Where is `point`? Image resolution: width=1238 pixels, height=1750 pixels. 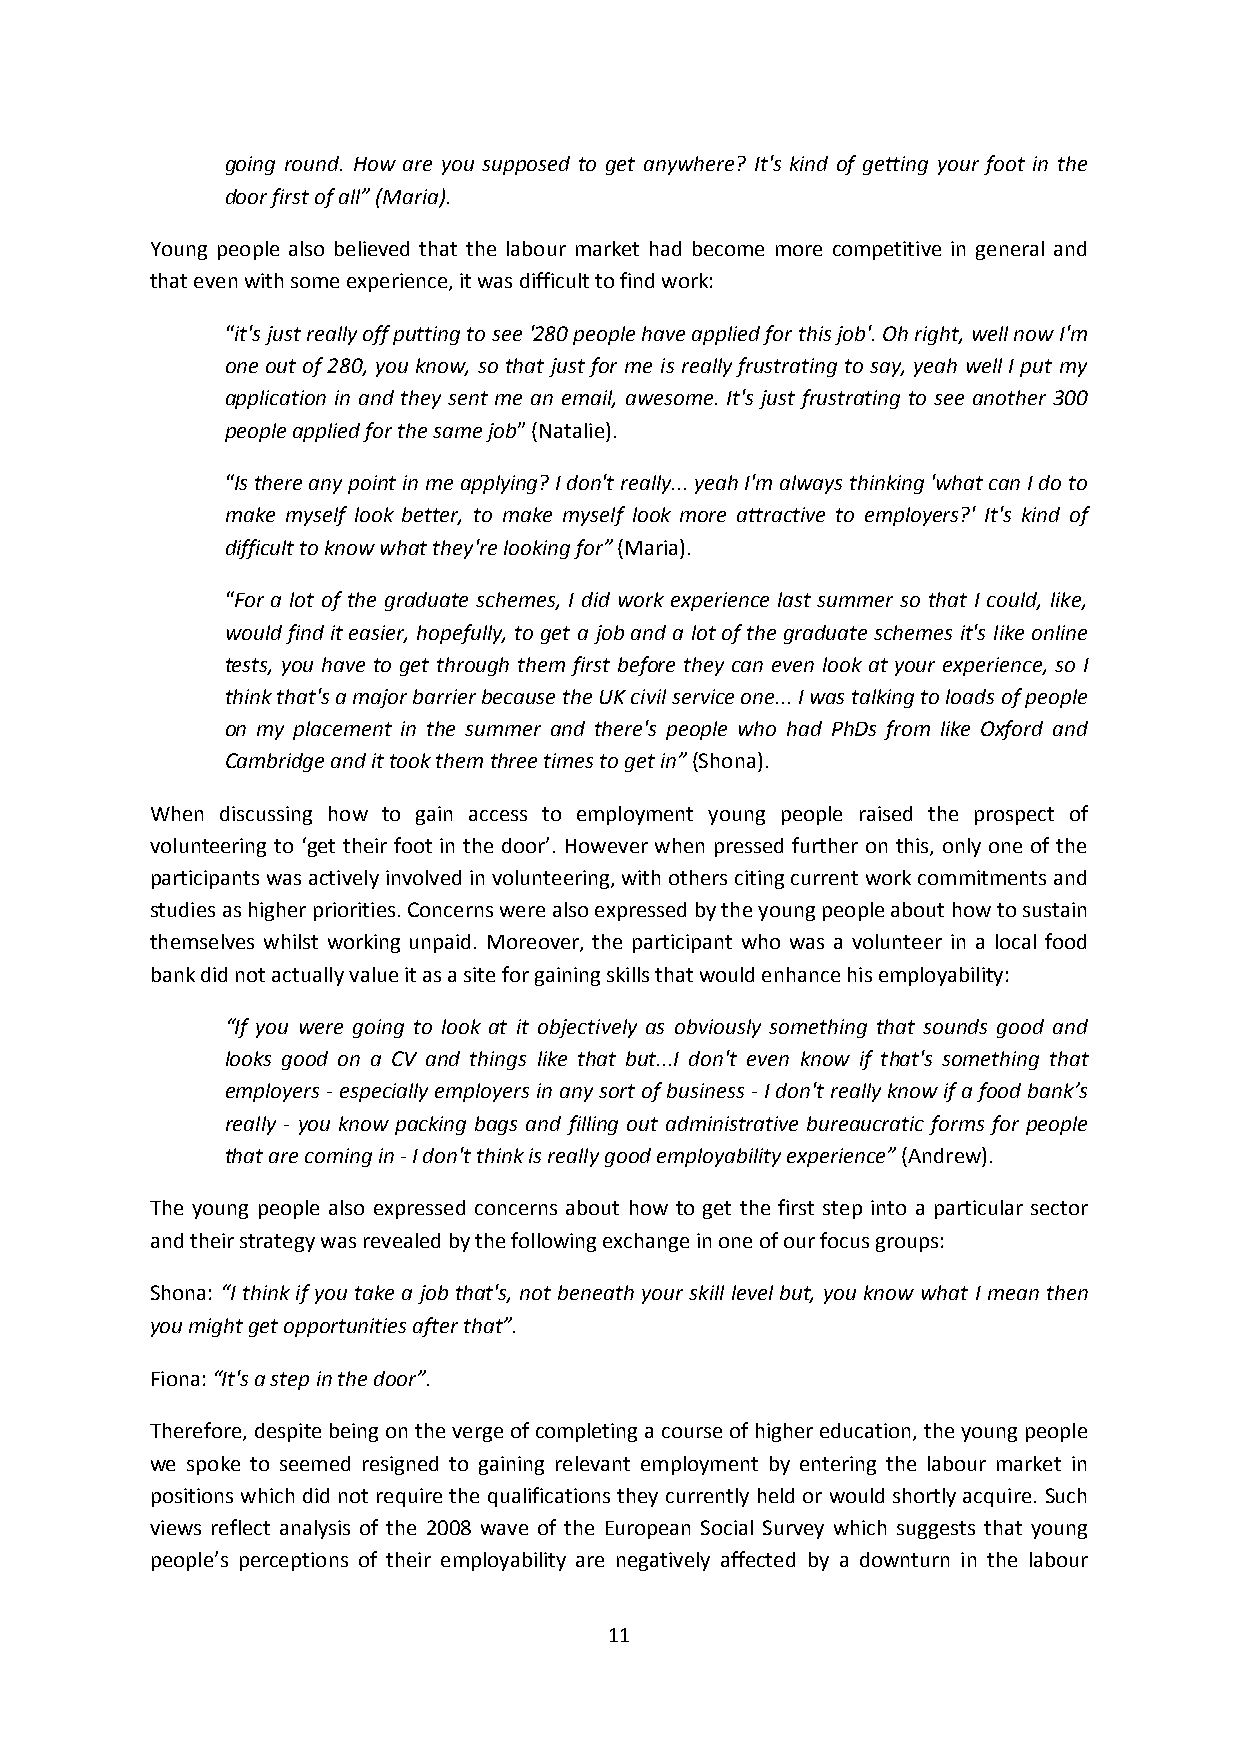 point is located at coordinates (372, 484).
